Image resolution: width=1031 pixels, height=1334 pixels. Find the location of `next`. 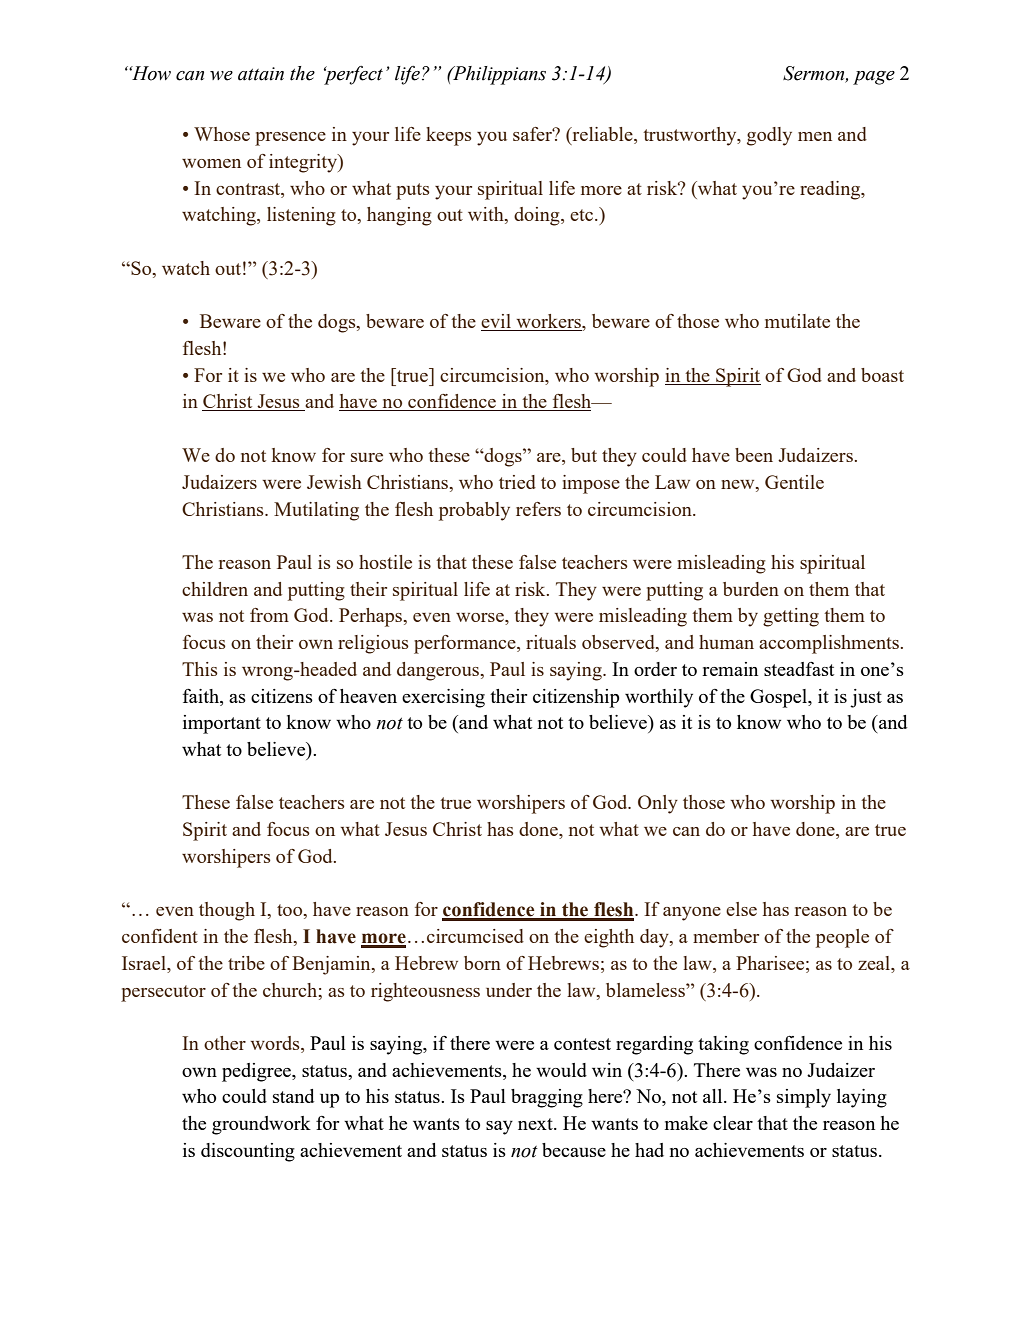

next is located at coordinates (536, 1124).
